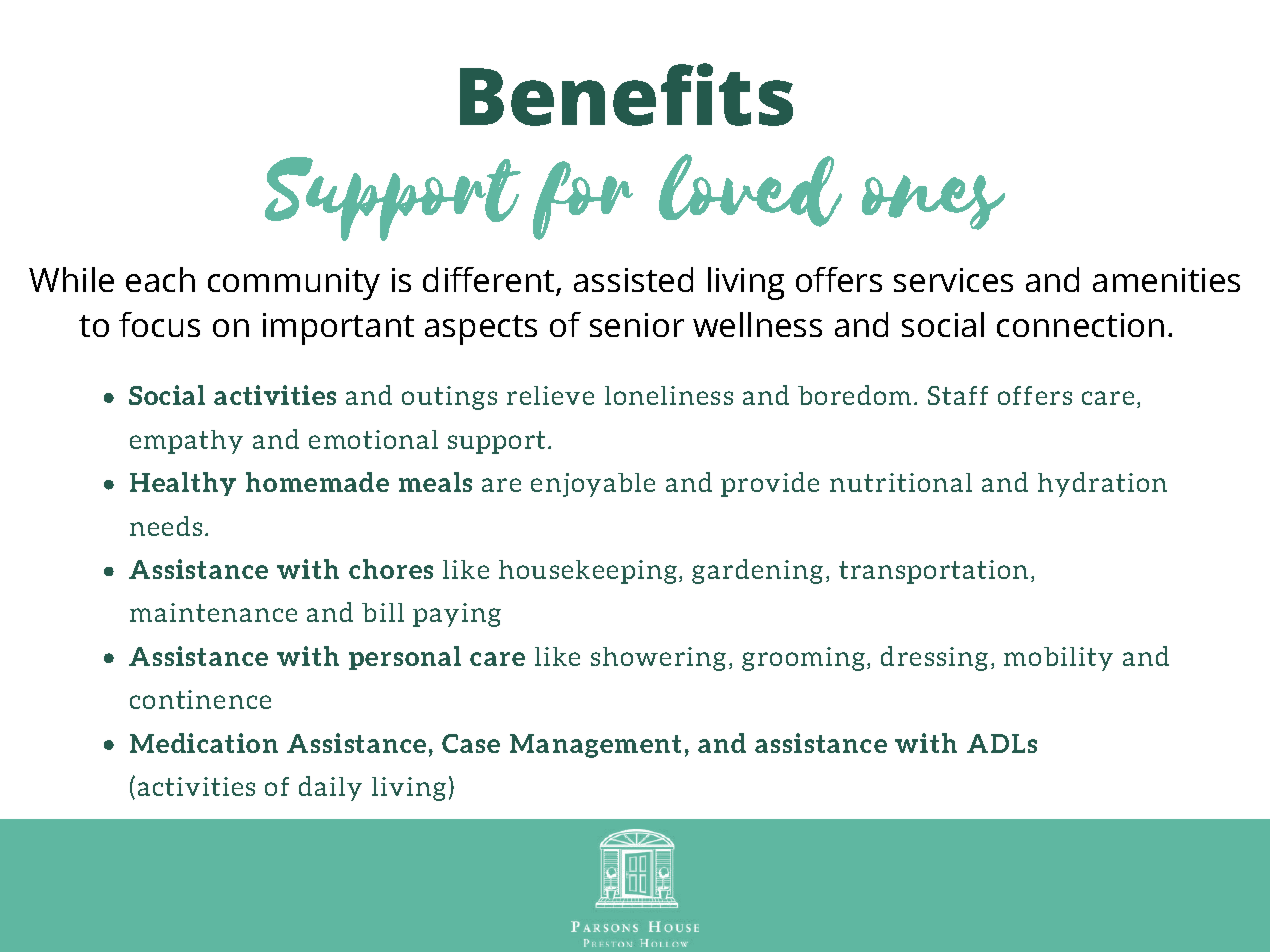 Image resolution: width=1270 pixels, height=952 pixels. What do you see at coordinates (1058, 659) in the page?
I see `mobility` at bounding box center [1058, 659].
